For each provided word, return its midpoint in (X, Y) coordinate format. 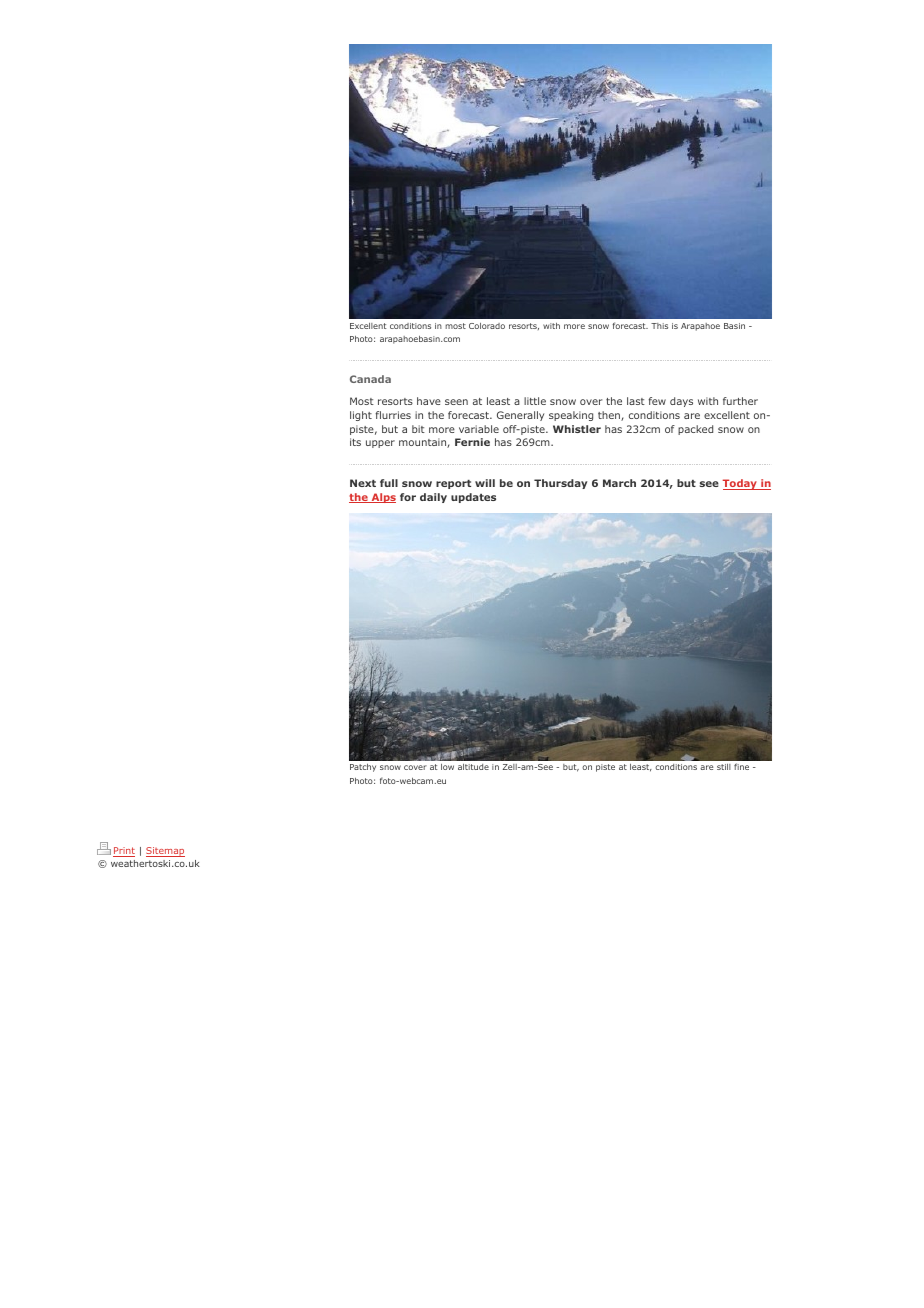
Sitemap (165, 852)
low (447, 767)
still (724, 767)
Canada (370, 379)
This (659, 326)
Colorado (487, 326)
